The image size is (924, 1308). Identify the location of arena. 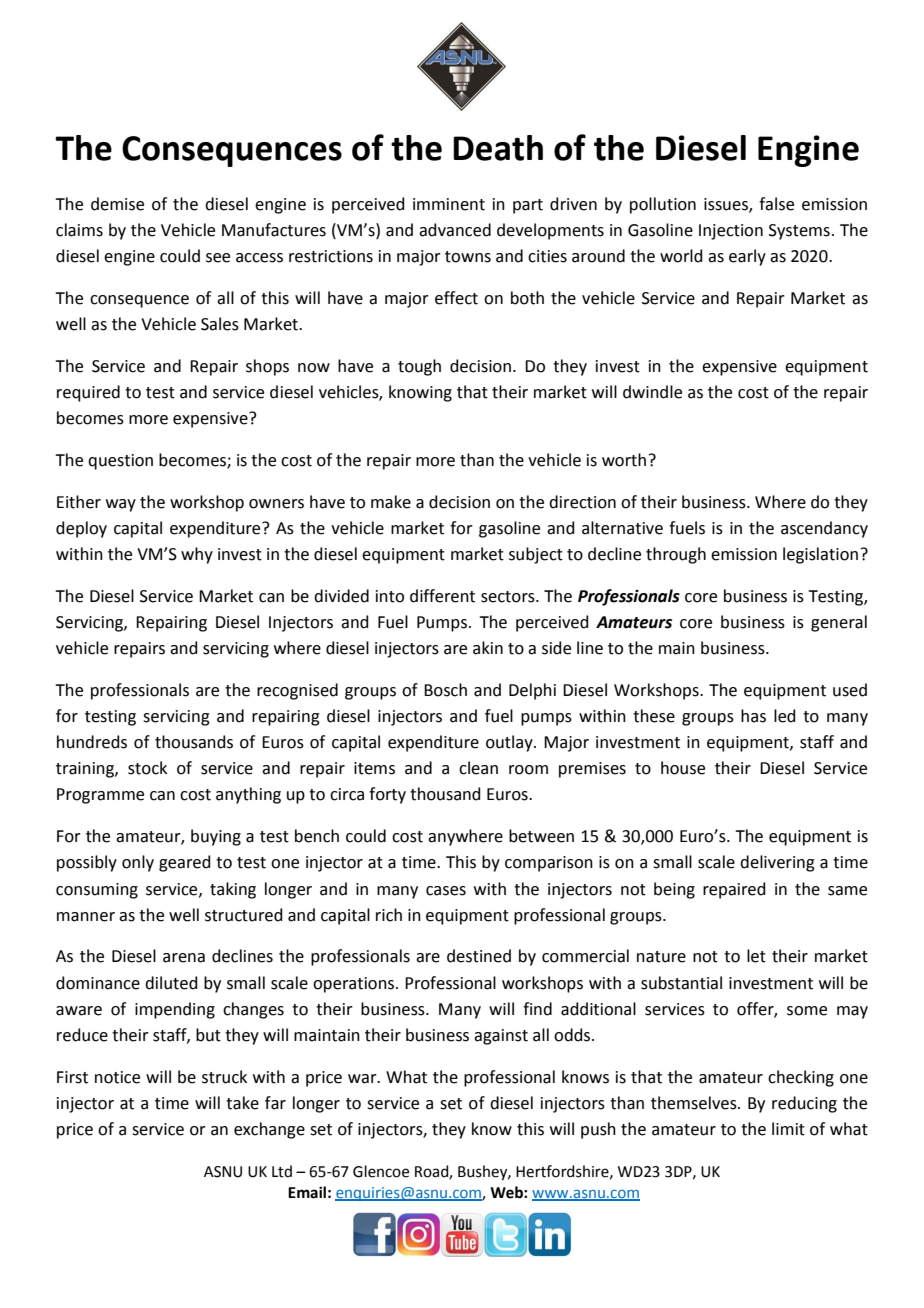
(184, 958).
